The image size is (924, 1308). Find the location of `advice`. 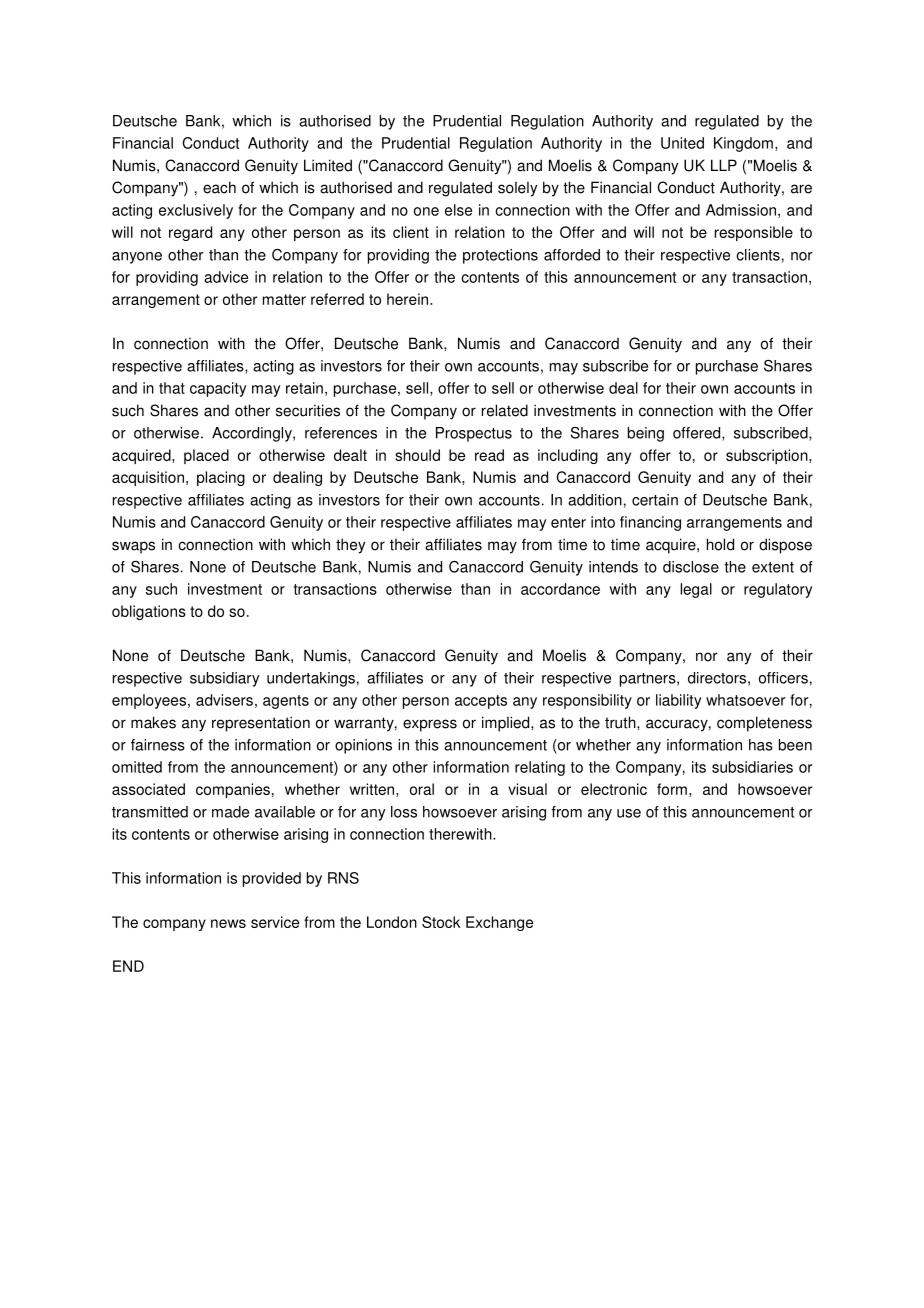

advice is located at coordinates (226, 277).
